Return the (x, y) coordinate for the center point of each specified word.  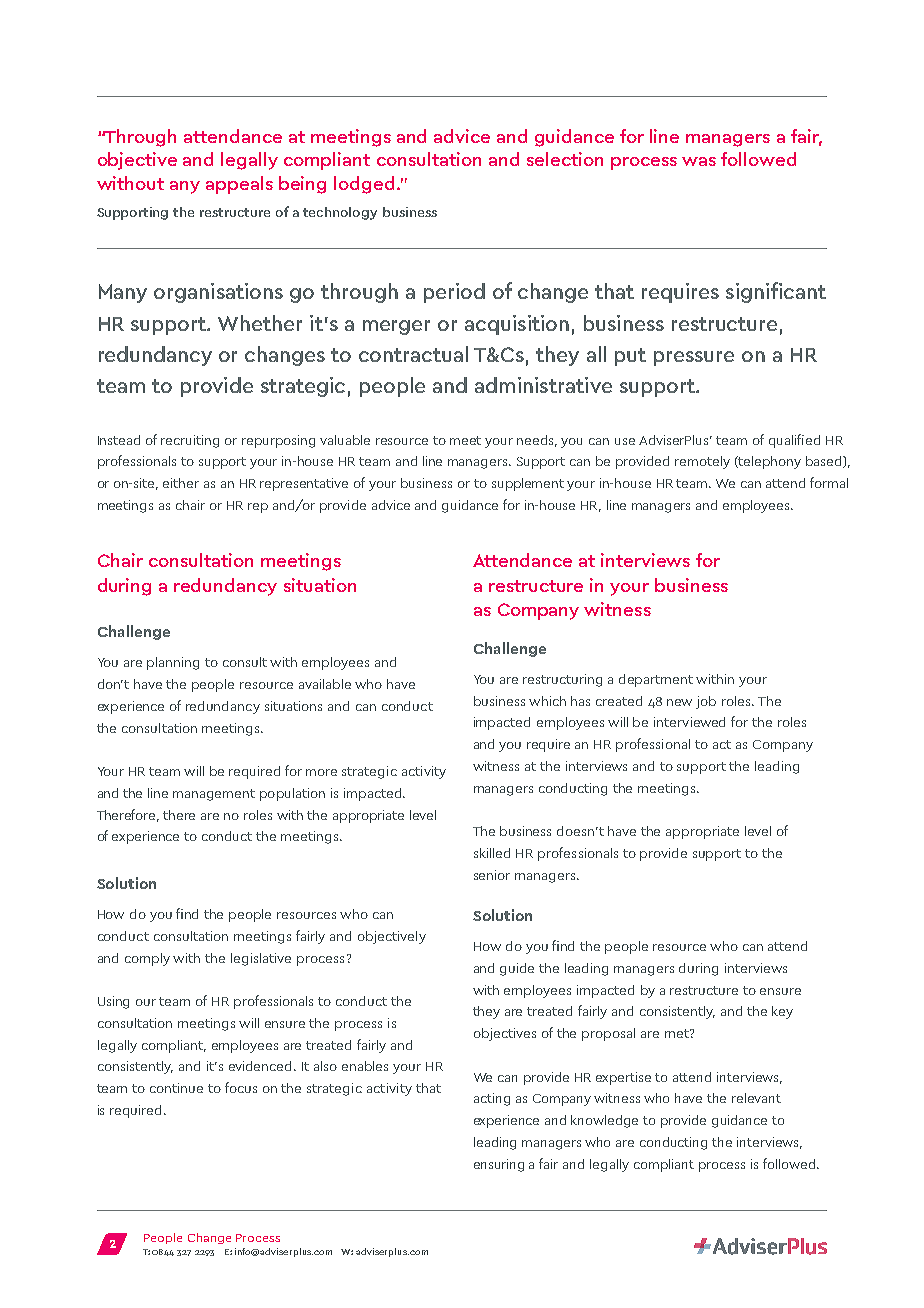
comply (147, 959)
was (699, 161)
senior (492, 875)
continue (176, 1088)
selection (565, 159)
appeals (239, 185)
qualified (794, 441)
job (706, 702)
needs (537, 441)
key (782, 1012)
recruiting (190, 441)
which (547, 701)
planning (173, 663)
